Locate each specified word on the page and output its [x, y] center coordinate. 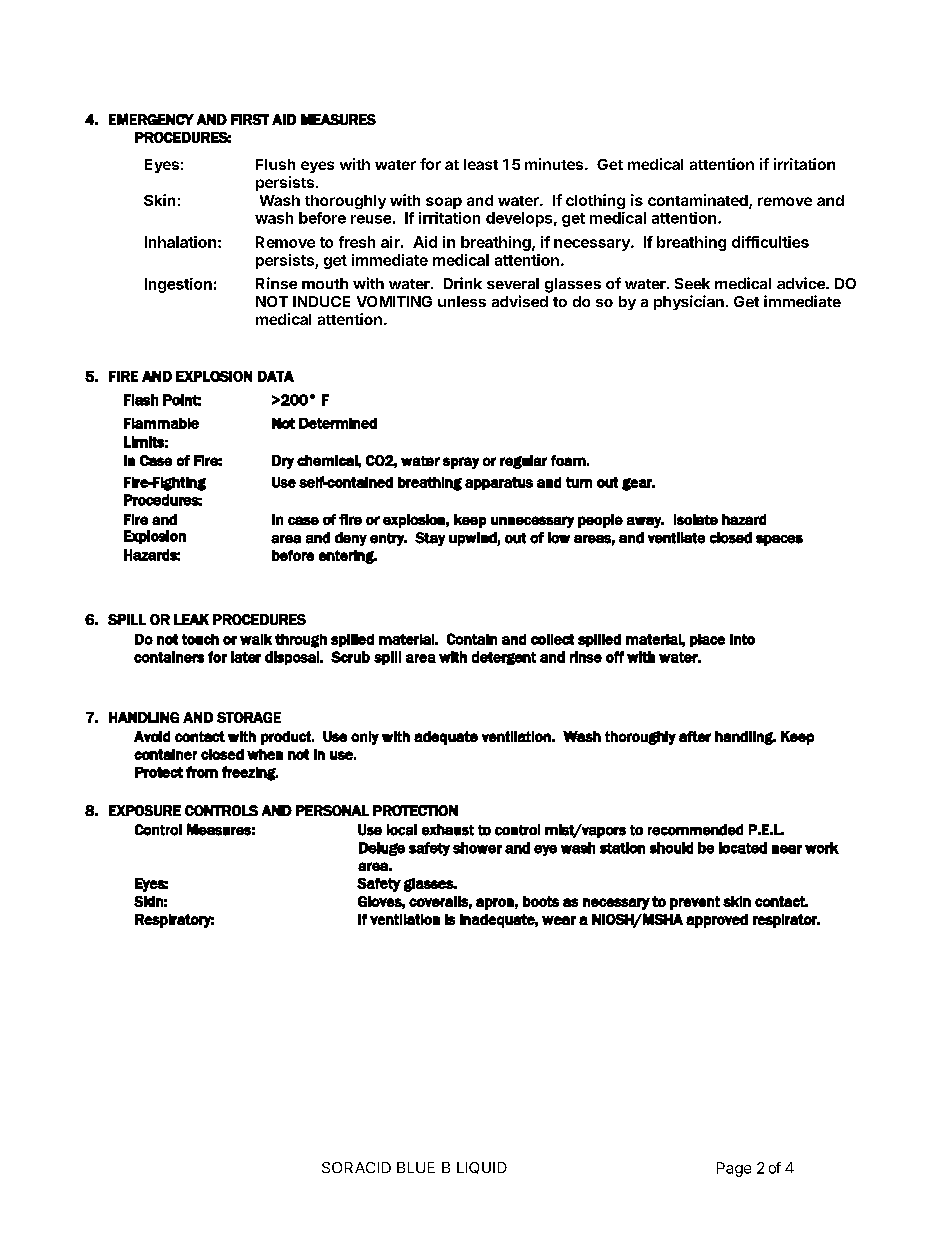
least [481, 164]
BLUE [416, 1167]
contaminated [699, 201]
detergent [504, 658]
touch [200, 639]
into [742, 639]
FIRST [250, 119]
